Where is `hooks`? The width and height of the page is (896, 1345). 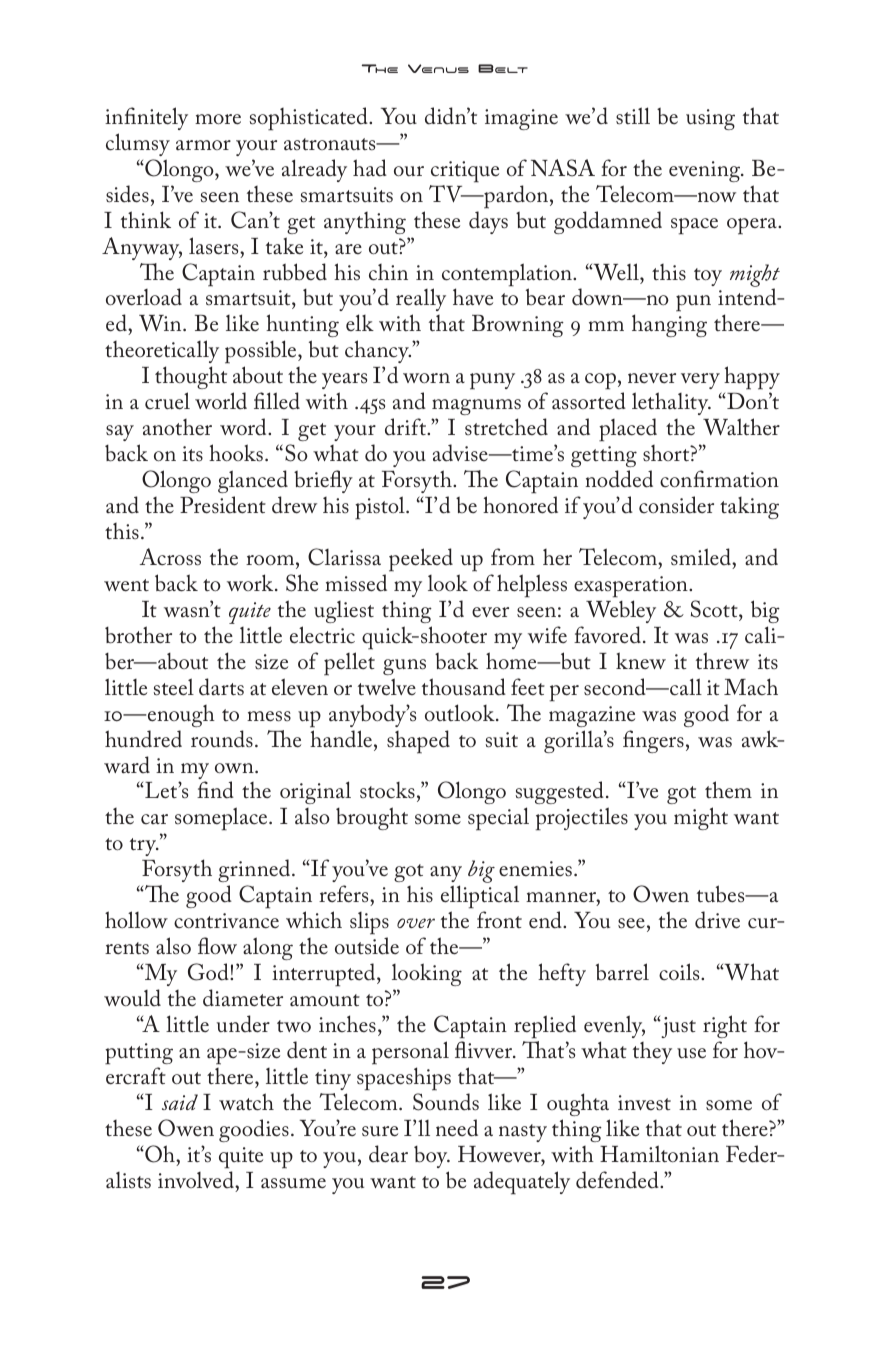 hooks is located at coordinates (236, 453).
